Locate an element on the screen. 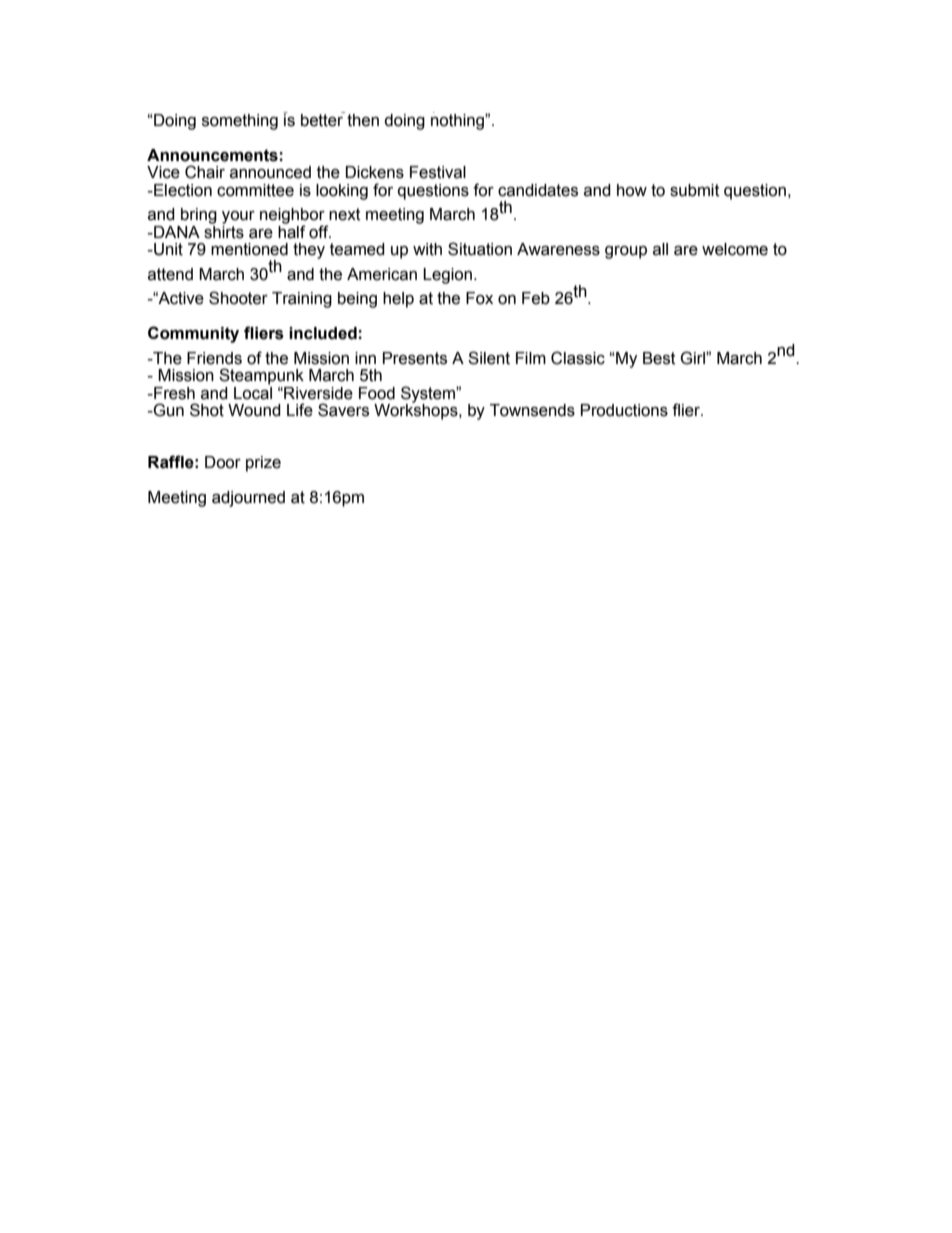 The image size is (952, 1233). Productions is located at coordinates (624, 410).
